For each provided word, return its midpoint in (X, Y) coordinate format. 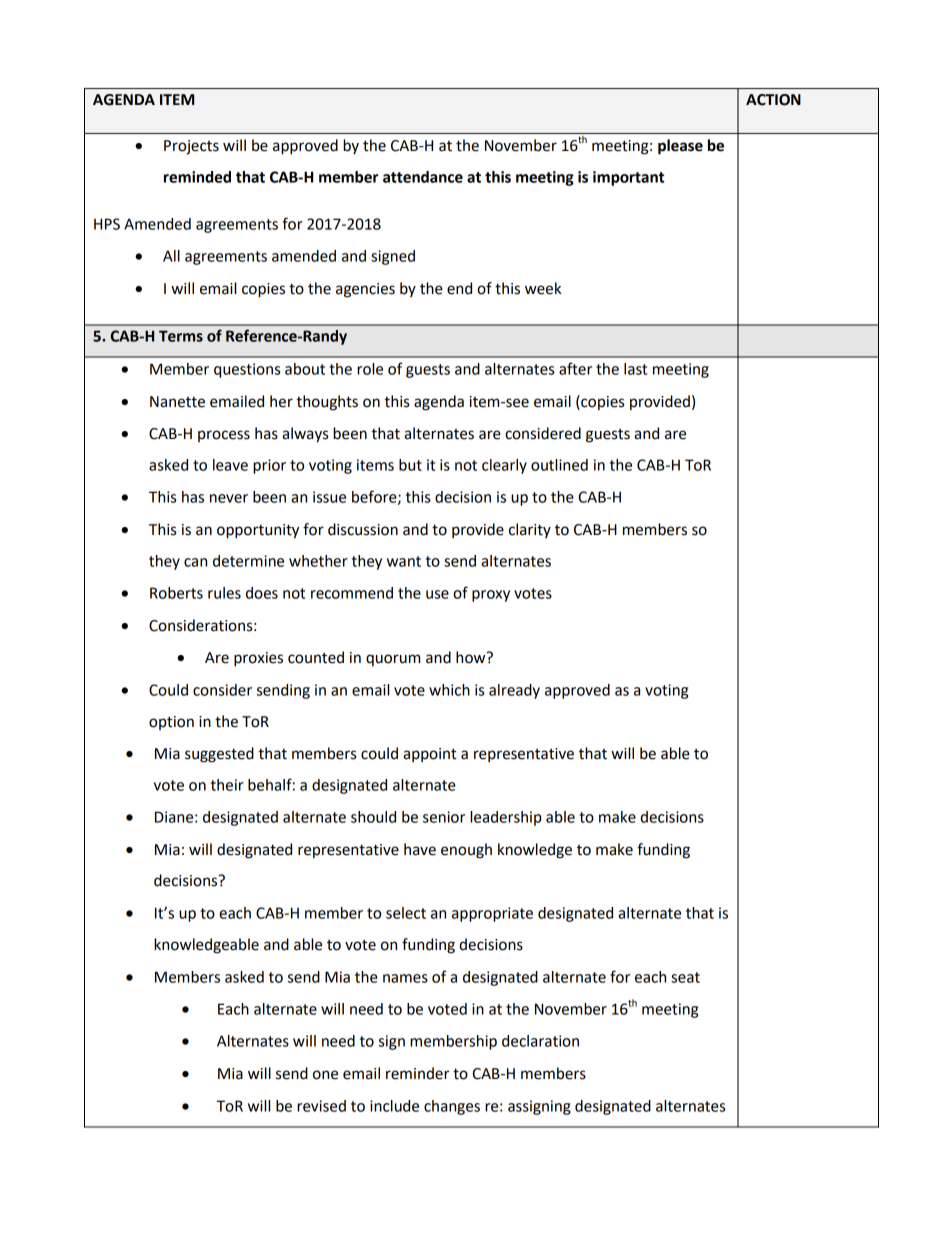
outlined (559, 465)
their (227, 785)
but (410, 465)
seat (685, 977)
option (171, 723)
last (635, 369)
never (229, 498)
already (514, 691)
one (325, 1075)
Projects (191, 147)
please (680, 147)
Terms (181, 336)
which (449, 690)
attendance (423, 177)
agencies (365, 290)
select (406, 913)
